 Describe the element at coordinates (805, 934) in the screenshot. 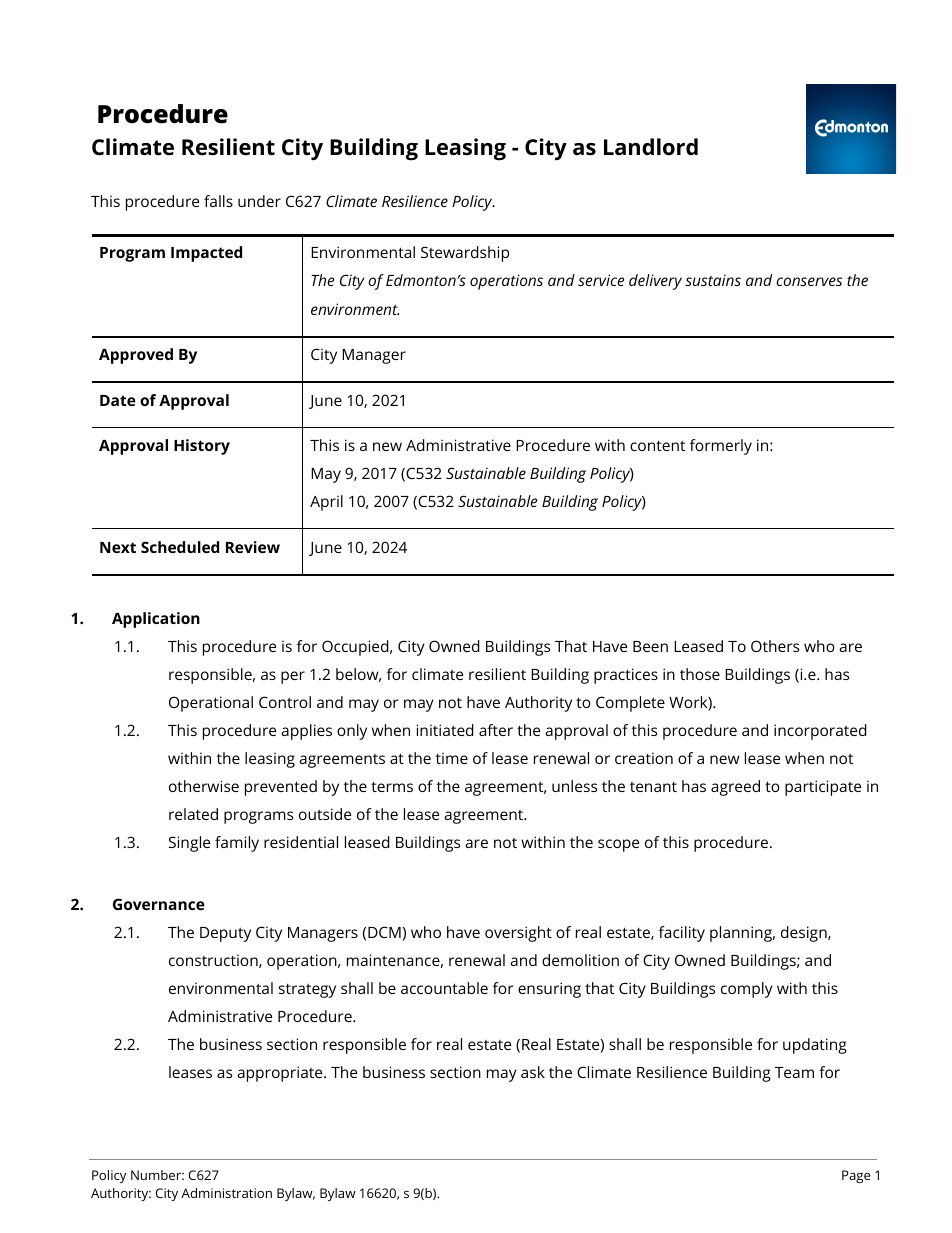

I see `design` at that location.
